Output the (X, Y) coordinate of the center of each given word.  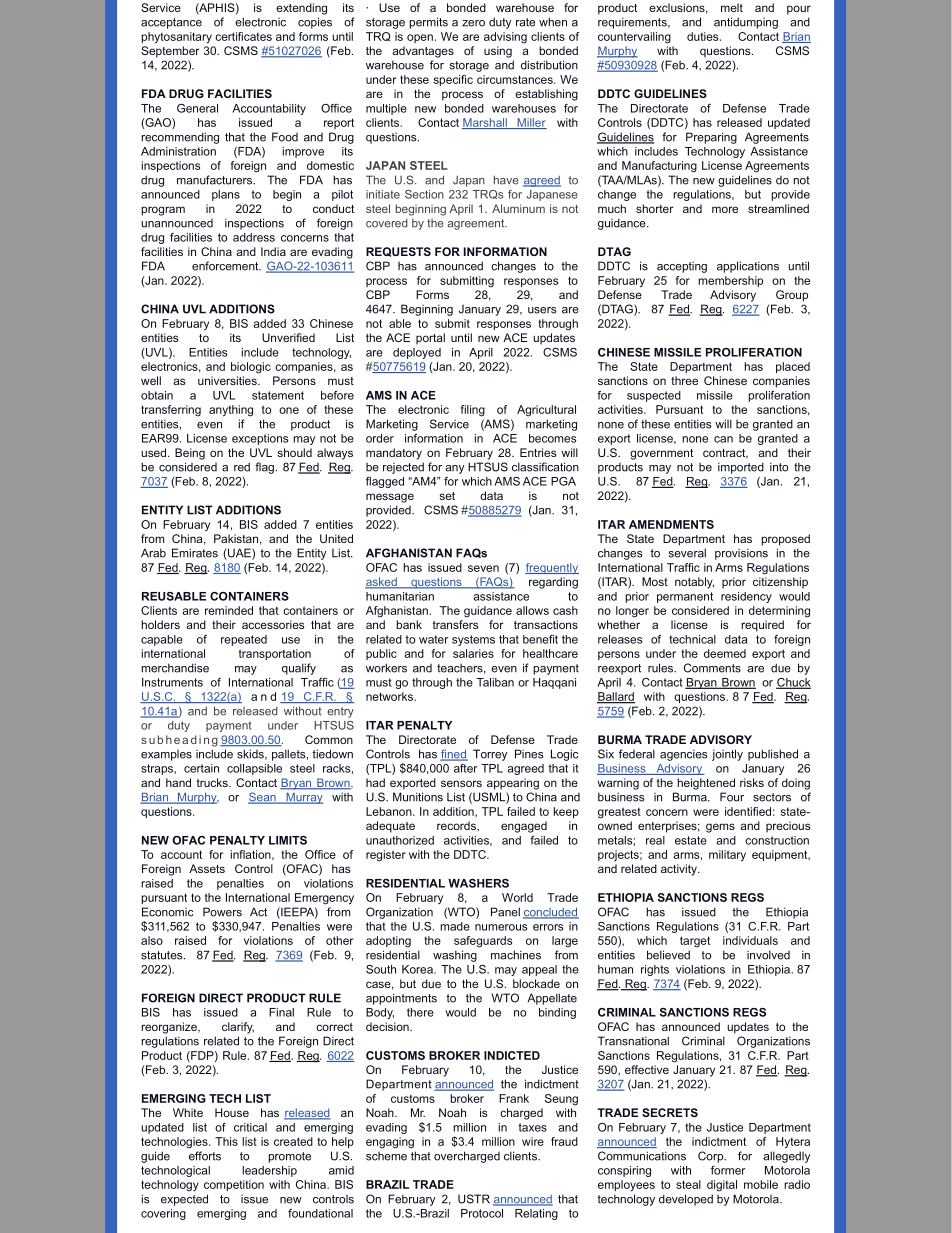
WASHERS (478, 883)
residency (746, 597)
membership (730, 281)
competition (234, 1185)
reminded (229, 610)
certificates (243, 36)
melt (732, 7)
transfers (455, 624)
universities (228, 380)
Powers (222, 912)
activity (680, 870)
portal (430, 339)
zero (473, 23)
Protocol (482, 1213)
